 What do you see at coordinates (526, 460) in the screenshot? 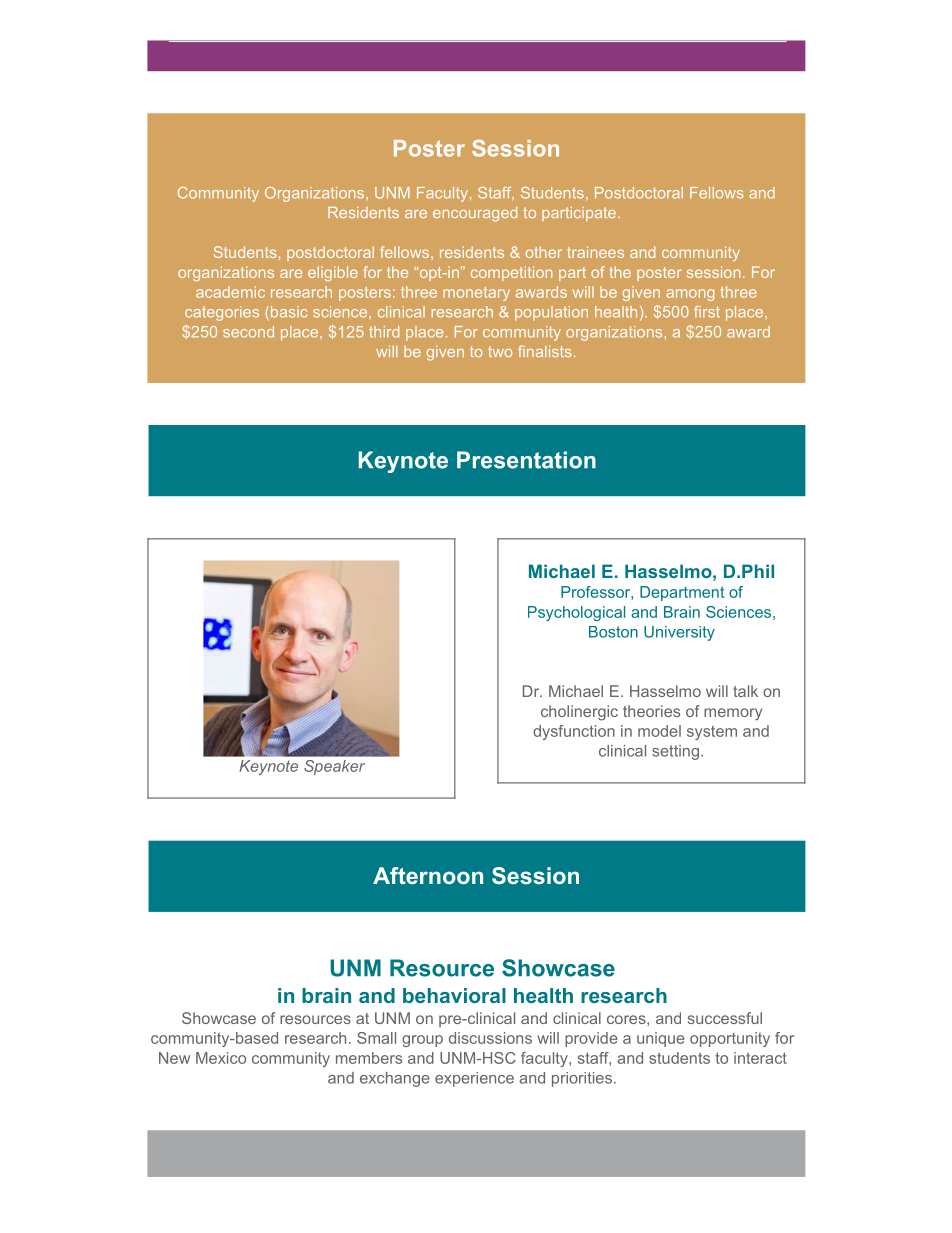
I see `Presentation` at bounding box center [526, 460].
